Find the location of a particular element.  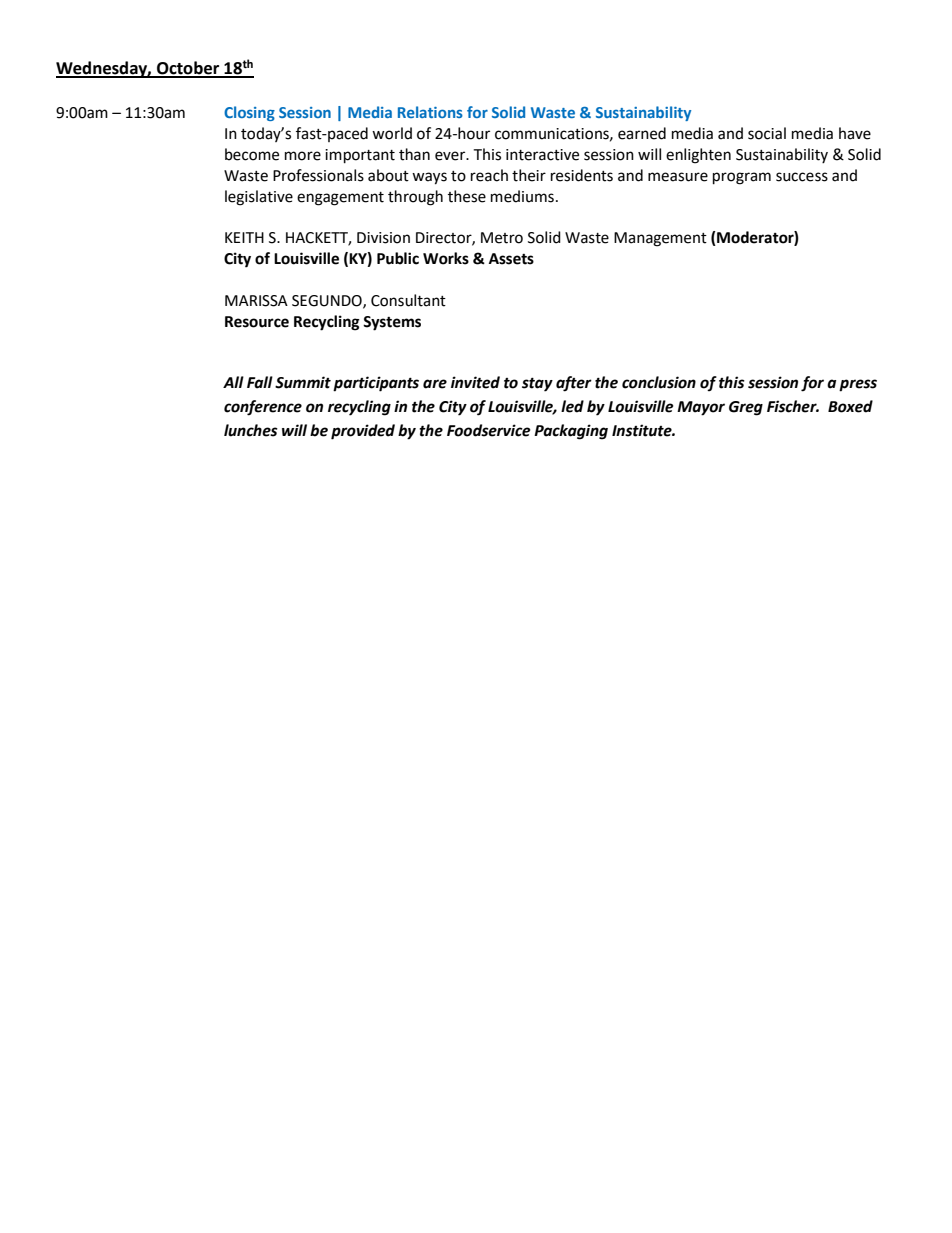

earned is located at coordinates (642, 133).
